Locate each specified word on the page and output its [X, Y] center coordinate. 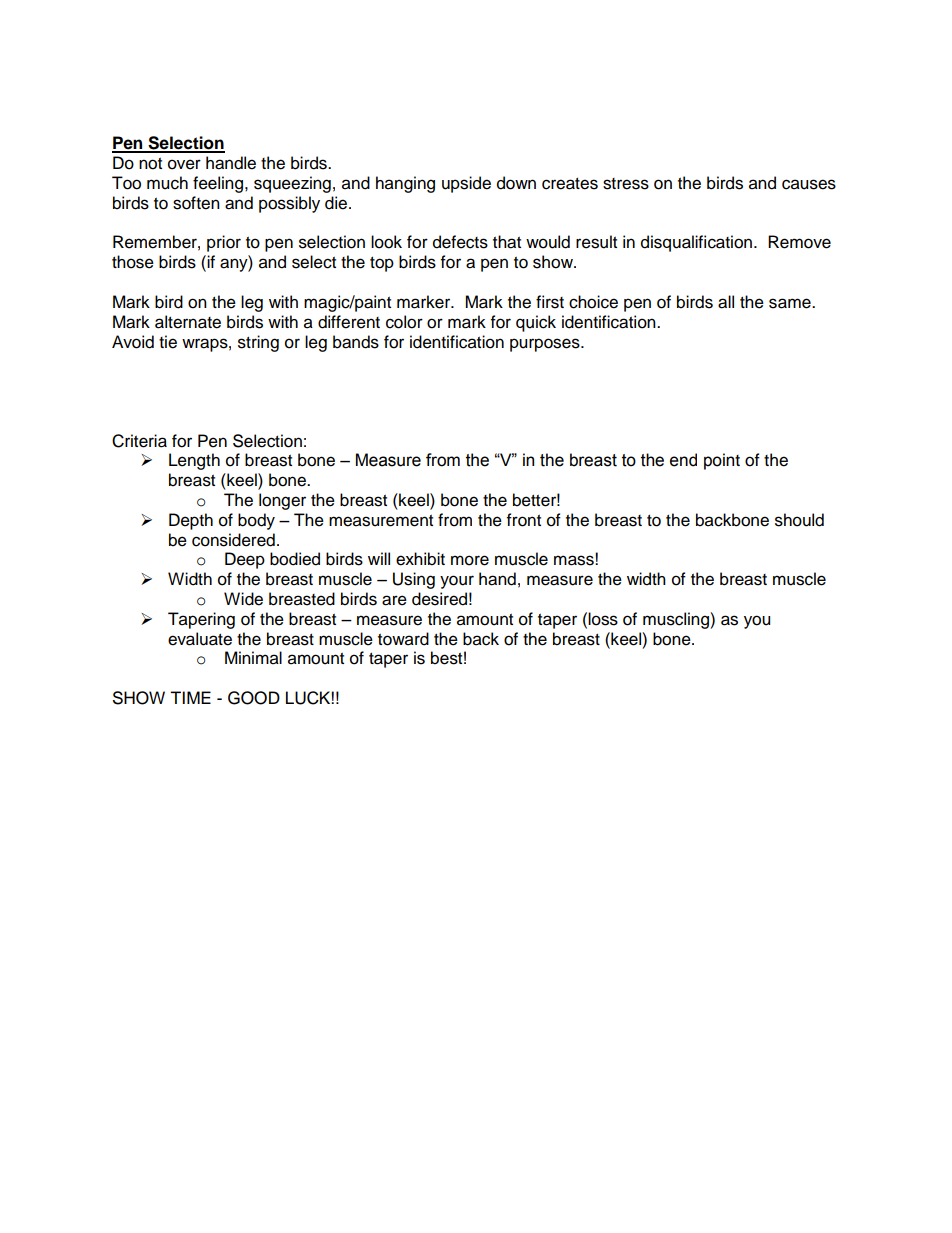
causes [809, 184]
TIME [190, 697]
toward [403, 639]
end [683, 460]
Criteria [139, 441]
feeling [218, 184]
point [722, 461]
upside [466, 184]
